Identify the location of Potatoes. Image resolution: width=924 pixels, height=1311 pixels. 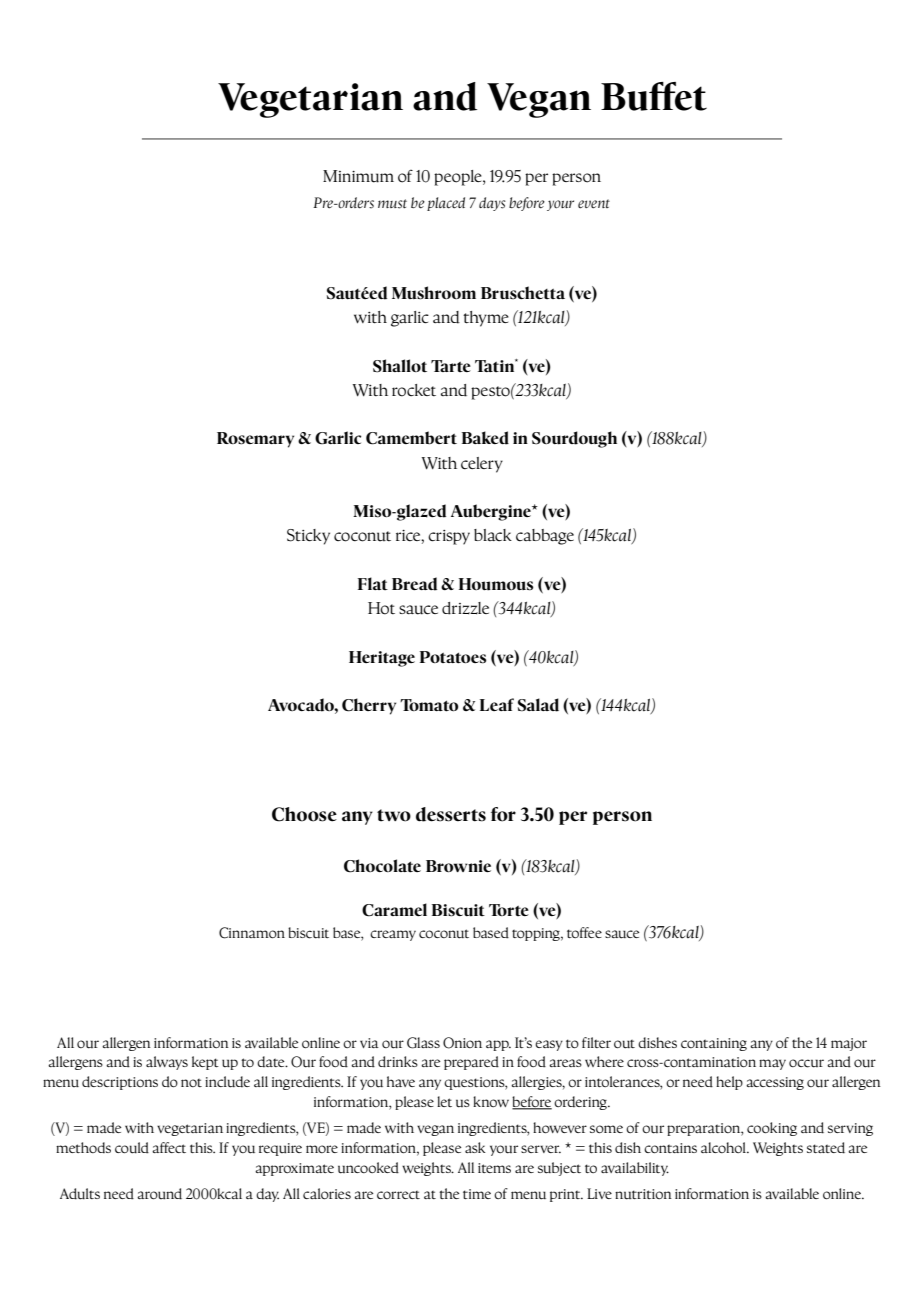
(453, 657).
